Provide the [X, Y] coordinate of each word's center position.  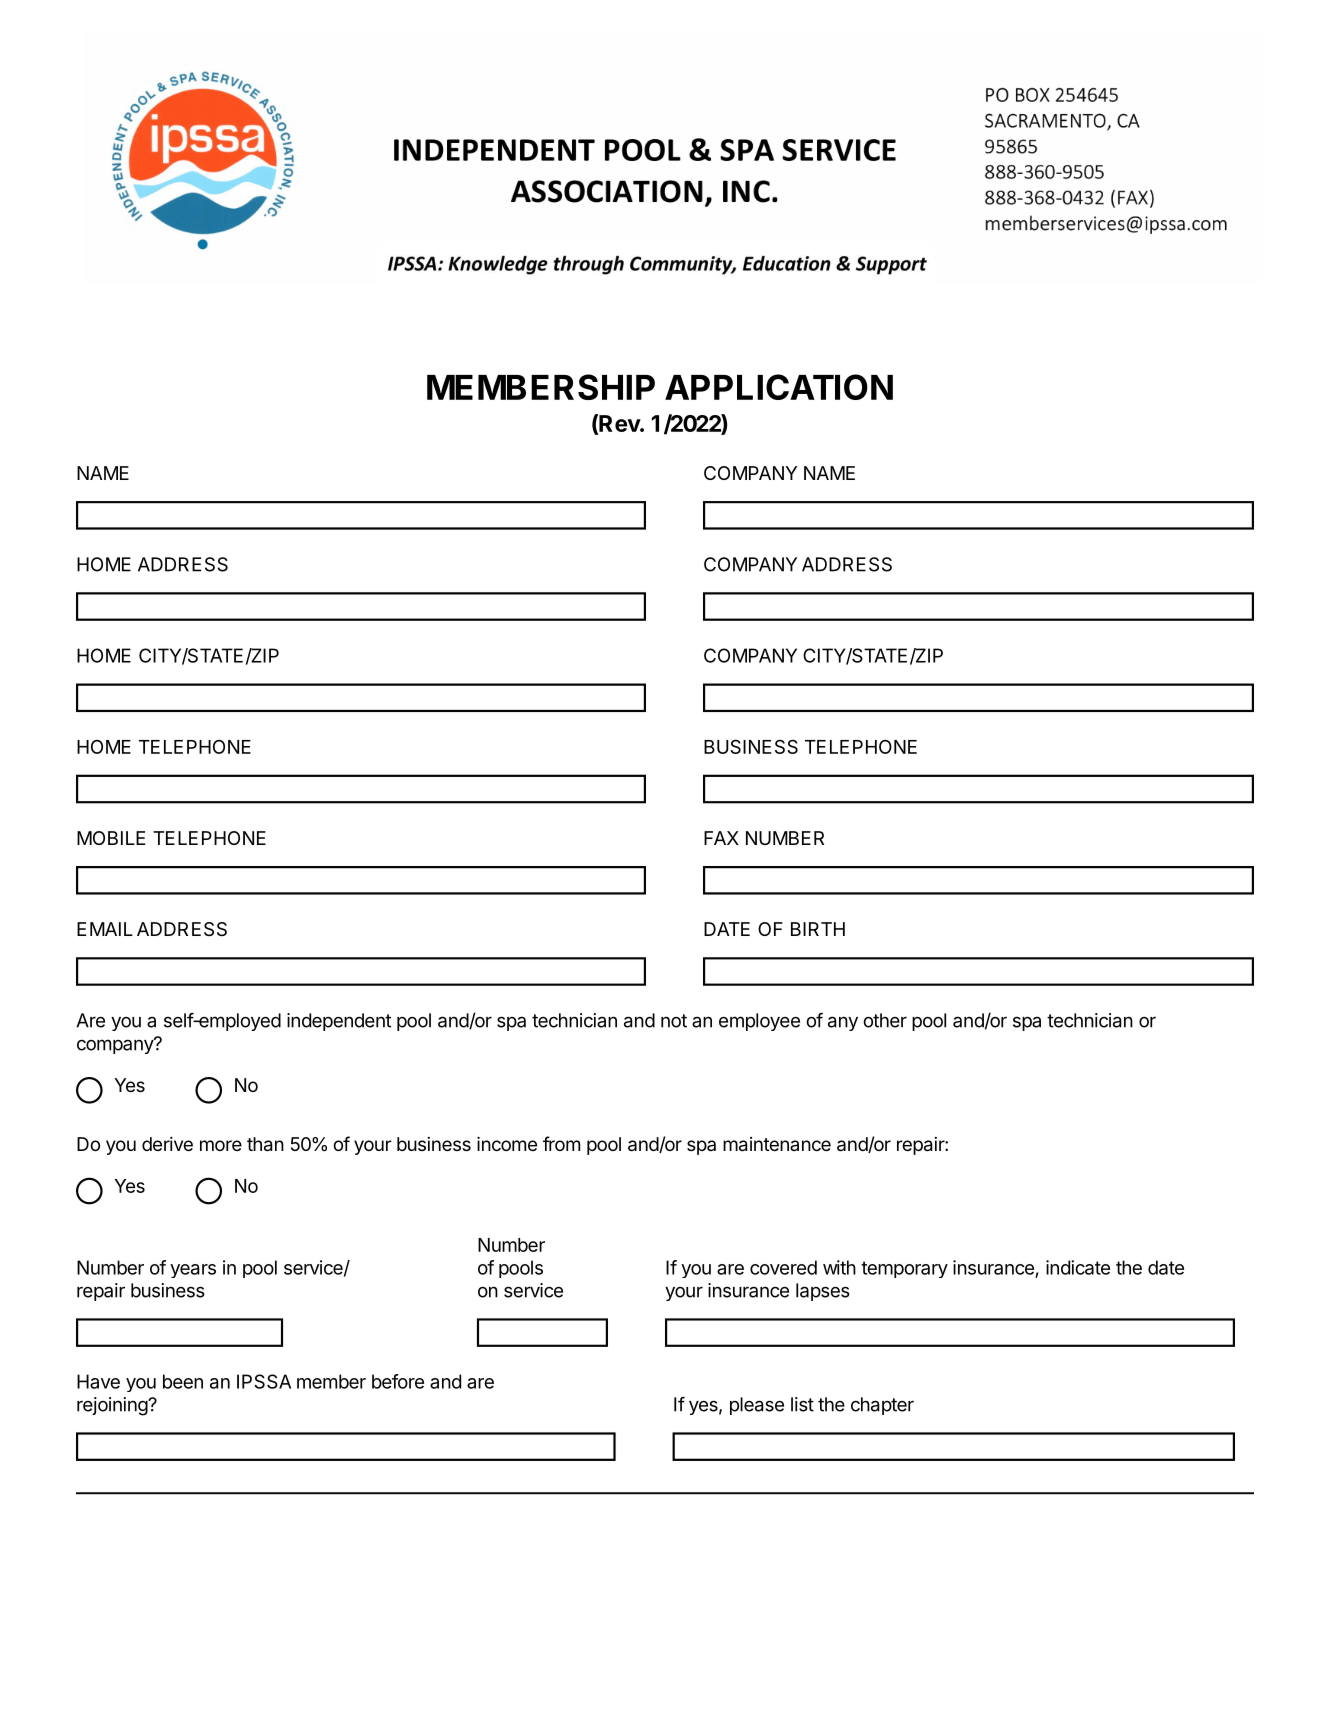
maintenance [777, 1144]
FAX [721, 838]
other [885, 1020]
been [183, 1381]
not [674, 1021]
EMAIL [105, 929]
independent [339, 1022]
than [265, 1144]
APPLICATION [779, 387]
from [561, 1143]
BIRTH [818, 929]
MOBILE [111, 838]
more [221, 1145]
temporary [904, 1269]
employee [759, 1022]
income [507, 1144]
